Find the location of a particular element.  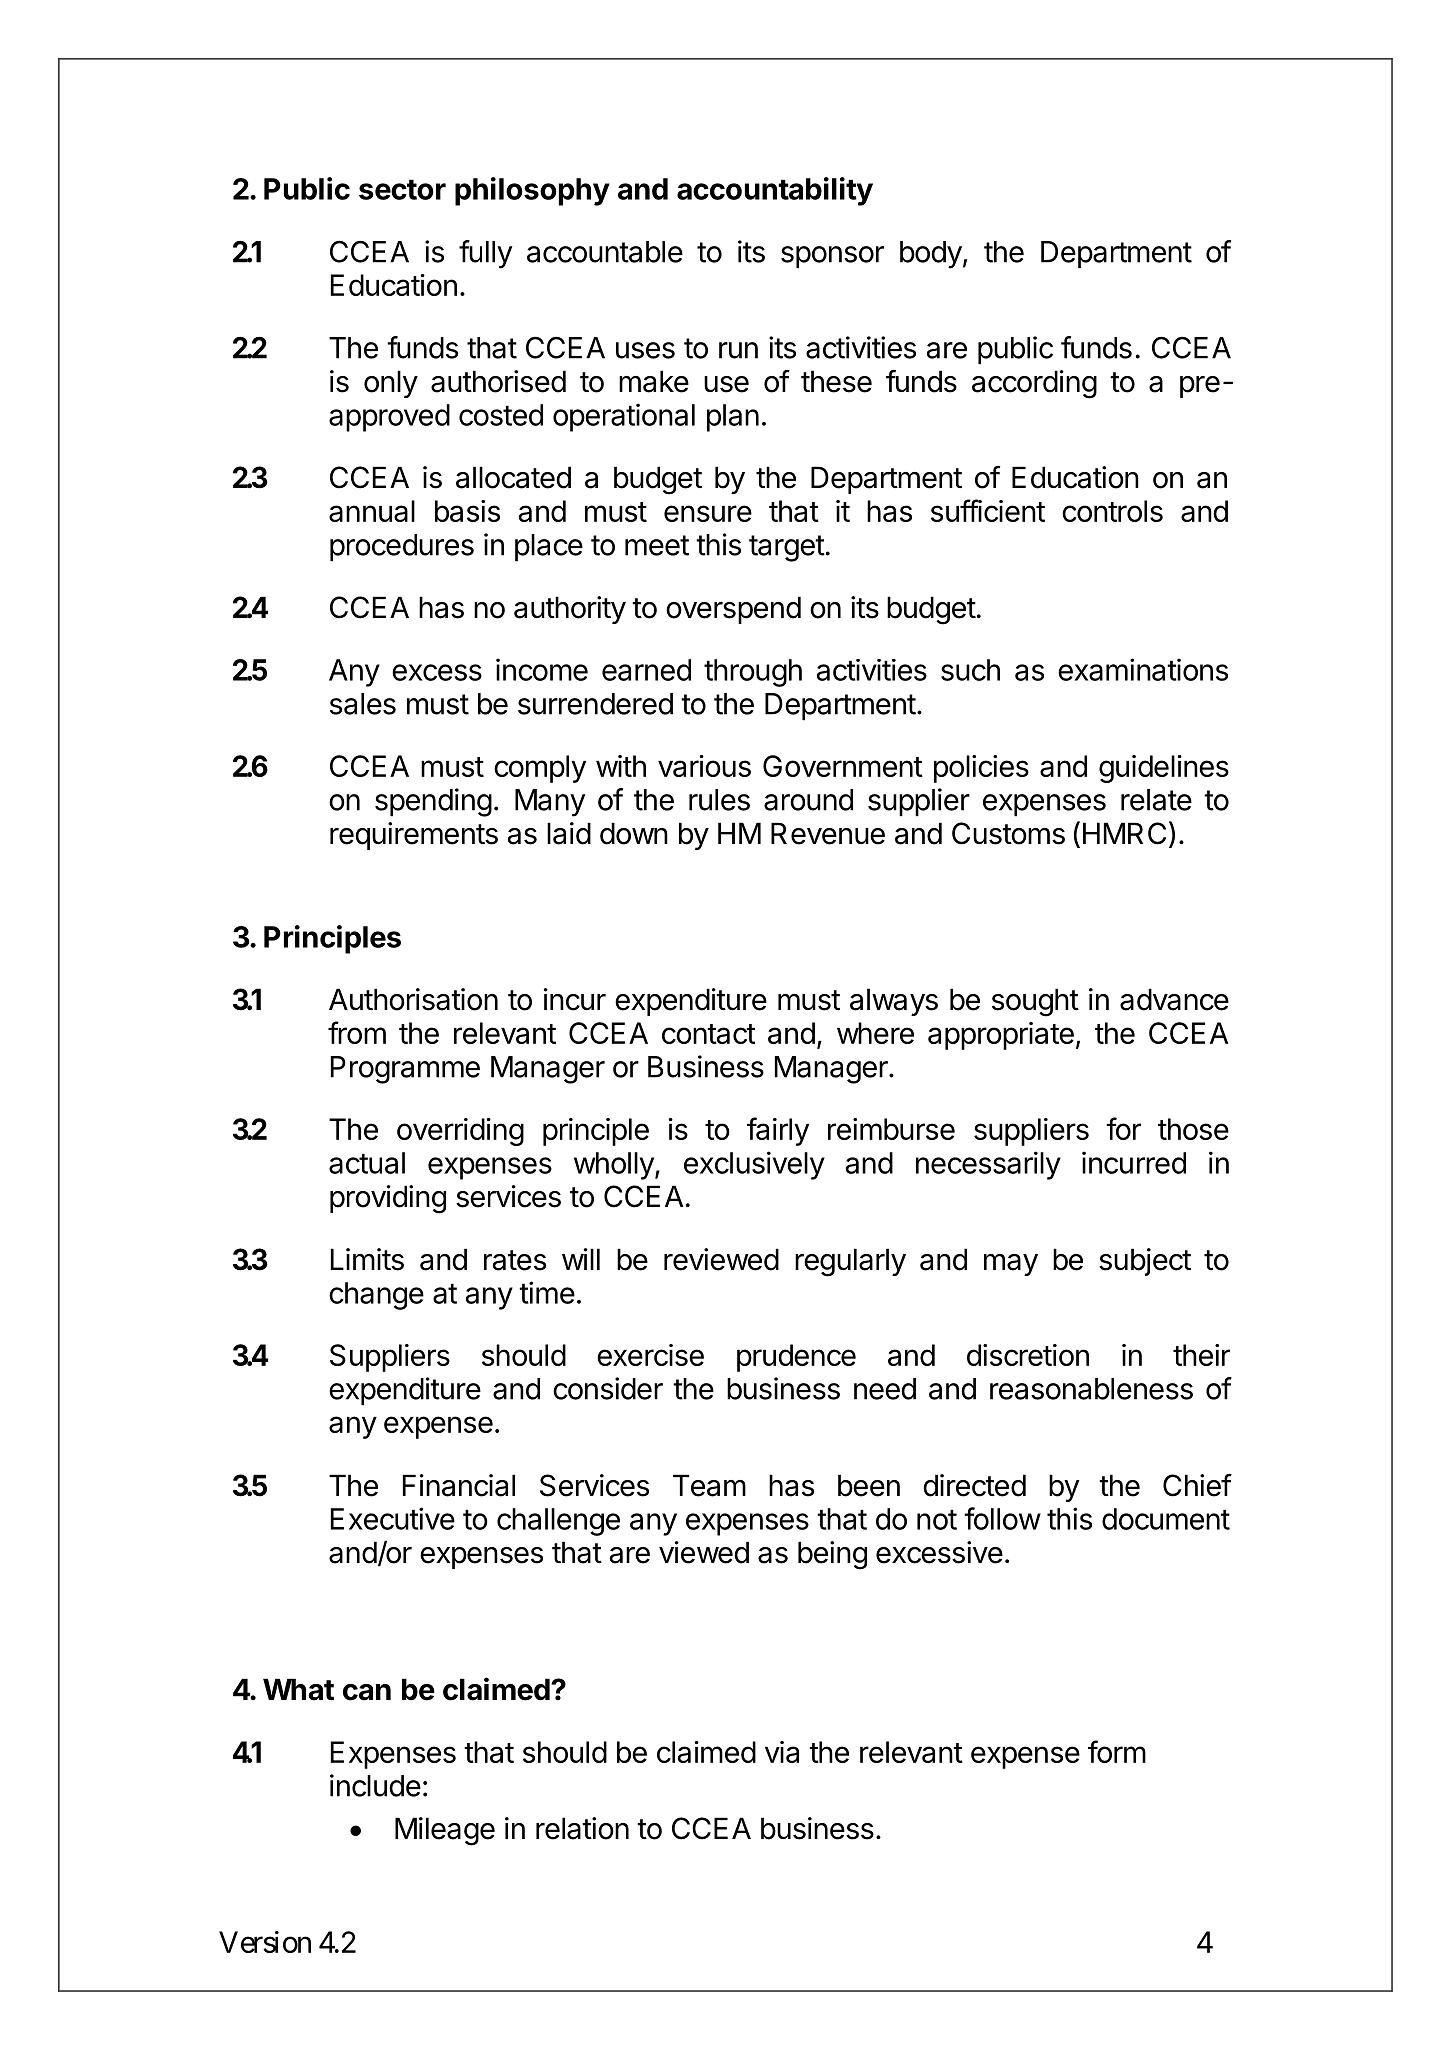

rules is located at coordinates (719, 800).
